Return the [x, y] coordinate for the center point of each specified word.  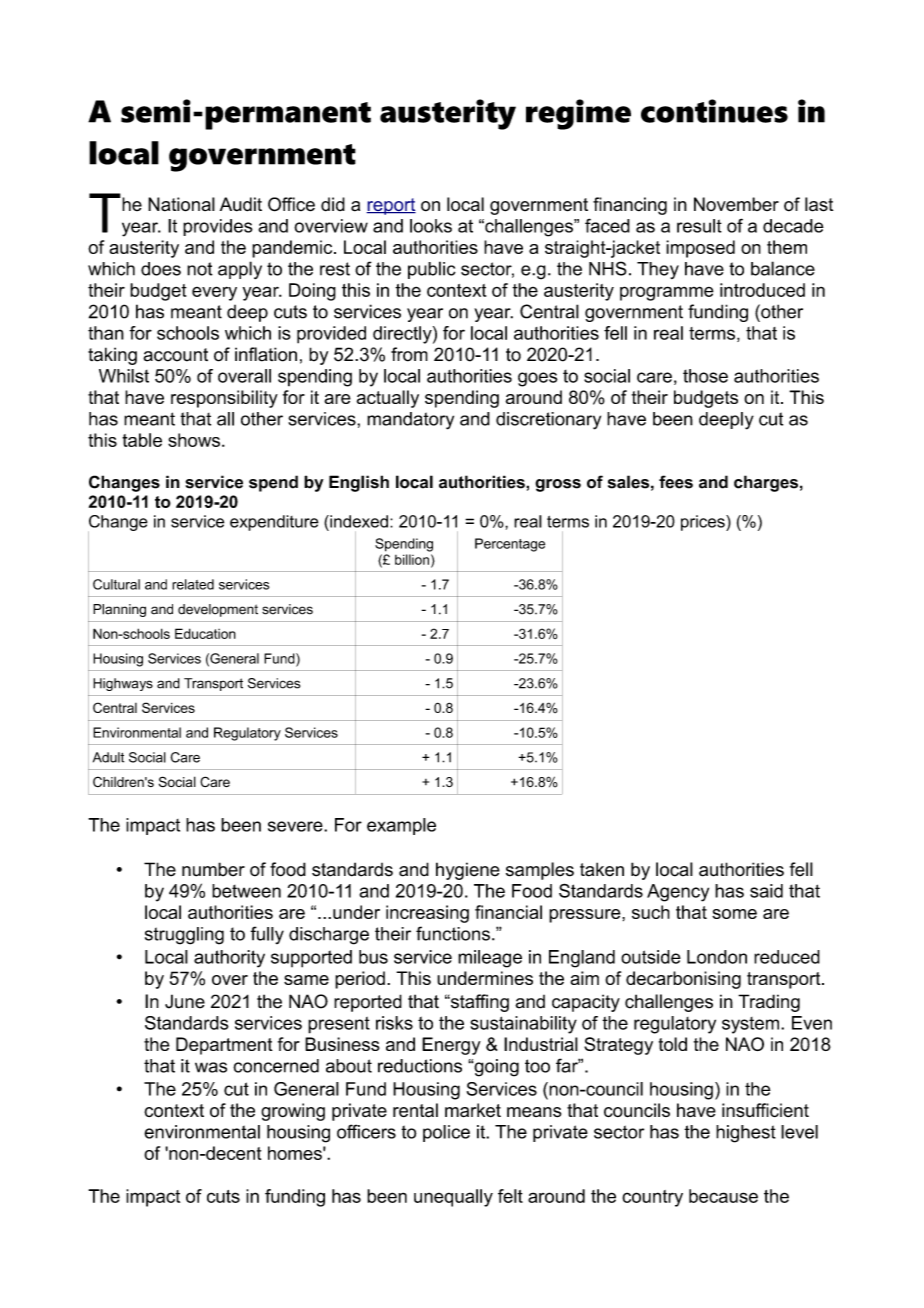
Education [205, 633]
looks [431, 226]
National [181, 204]
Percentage [510, 545]
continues [714, 111]
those [705, 376]
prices [704, 523]
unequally [453, 1198]
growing [293, 1112]
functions [453, 933]
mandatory [410, 421]
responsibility [224, 399]
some [734, 914]
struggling [184, 936]
